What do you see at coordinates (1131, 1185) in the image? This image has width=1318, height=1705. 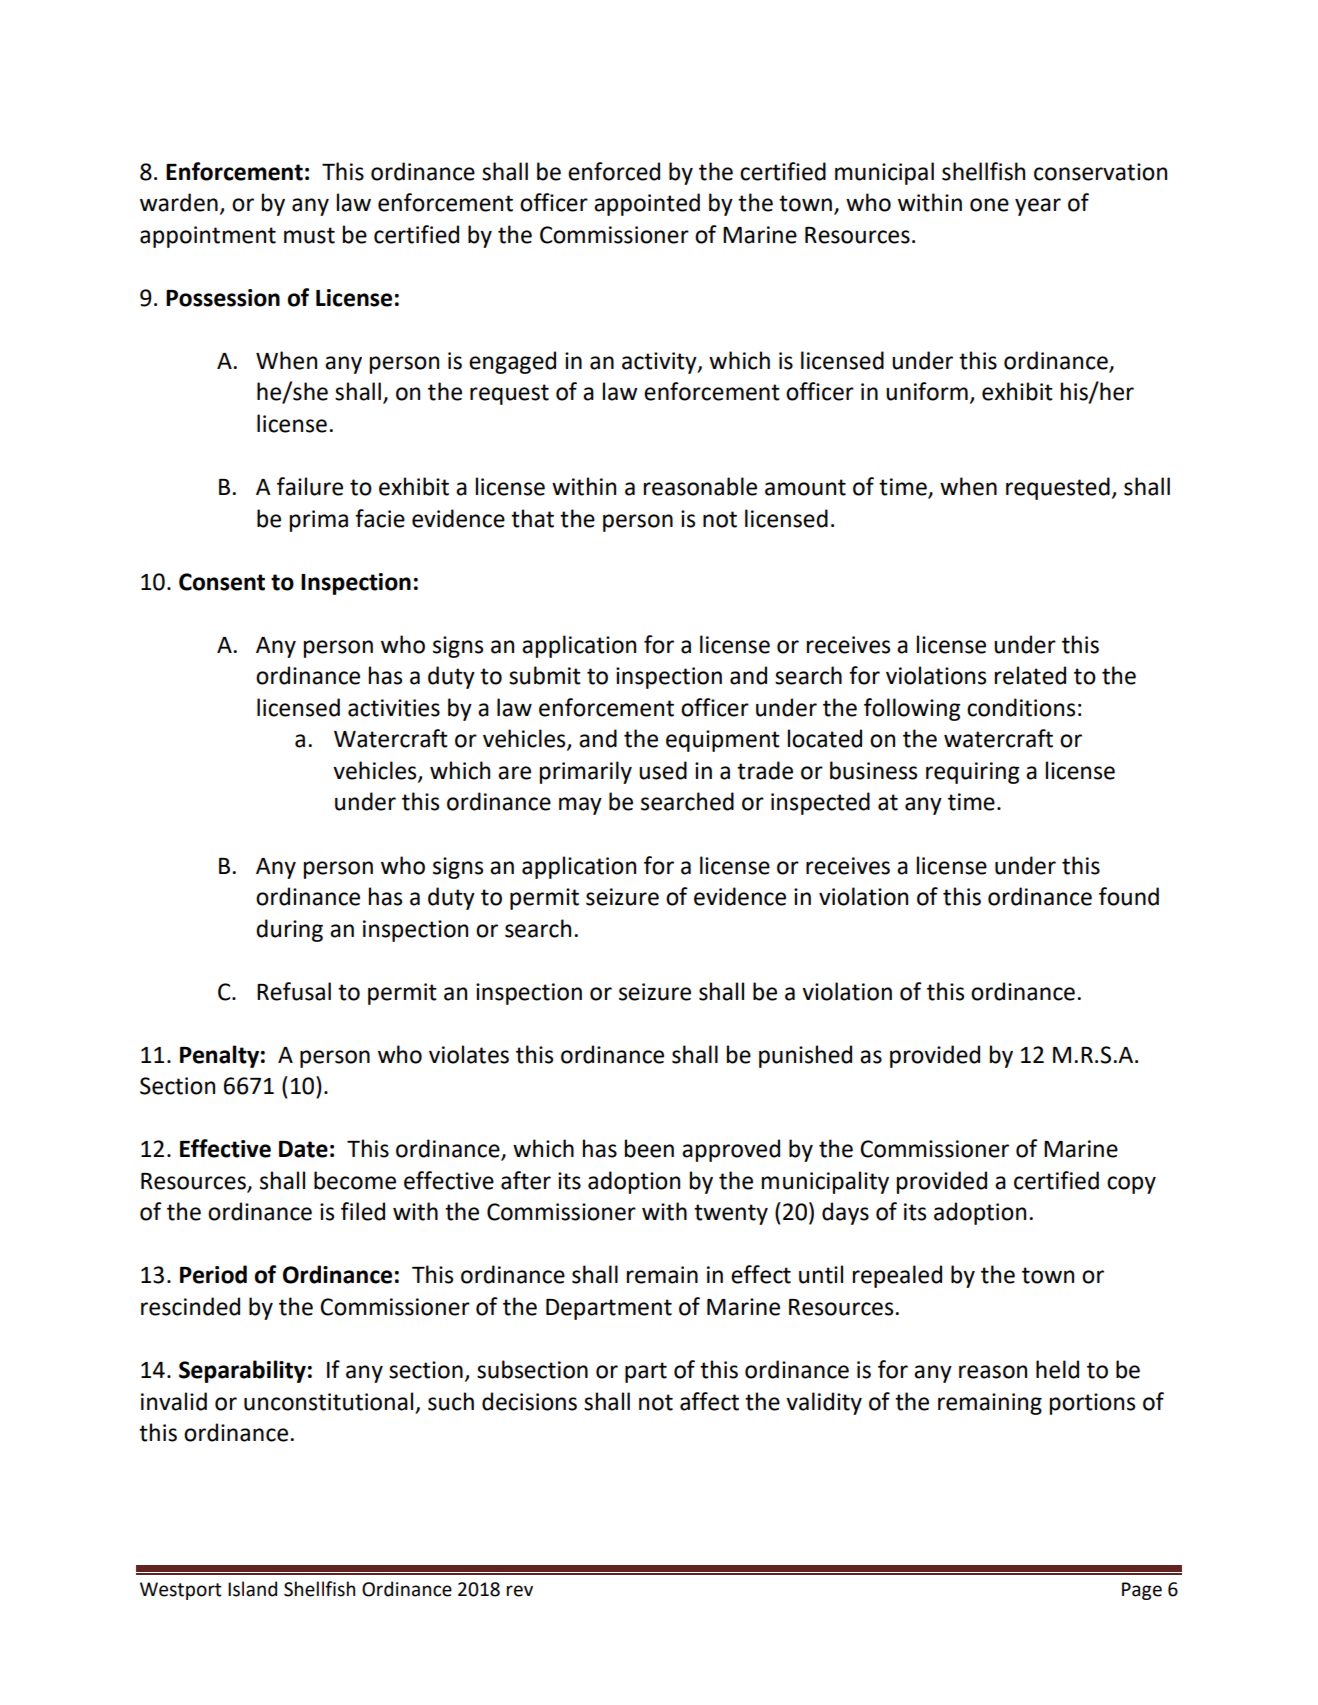 I see `copy` at bounding box center [1131, 1185].
